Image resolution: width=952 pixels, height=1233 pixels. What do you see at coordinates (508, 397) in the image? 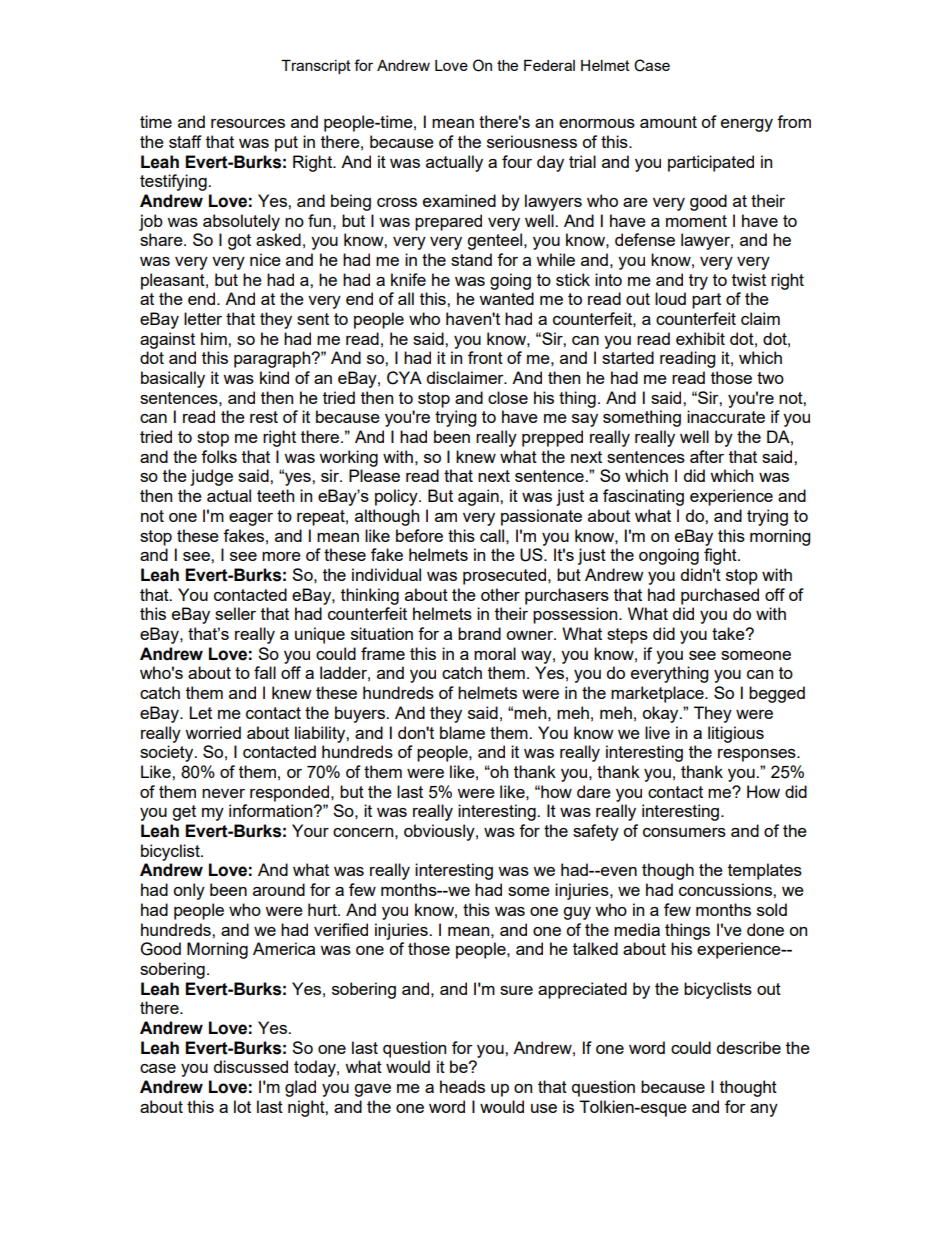
I see `close` at bounding box center [508, 397].
